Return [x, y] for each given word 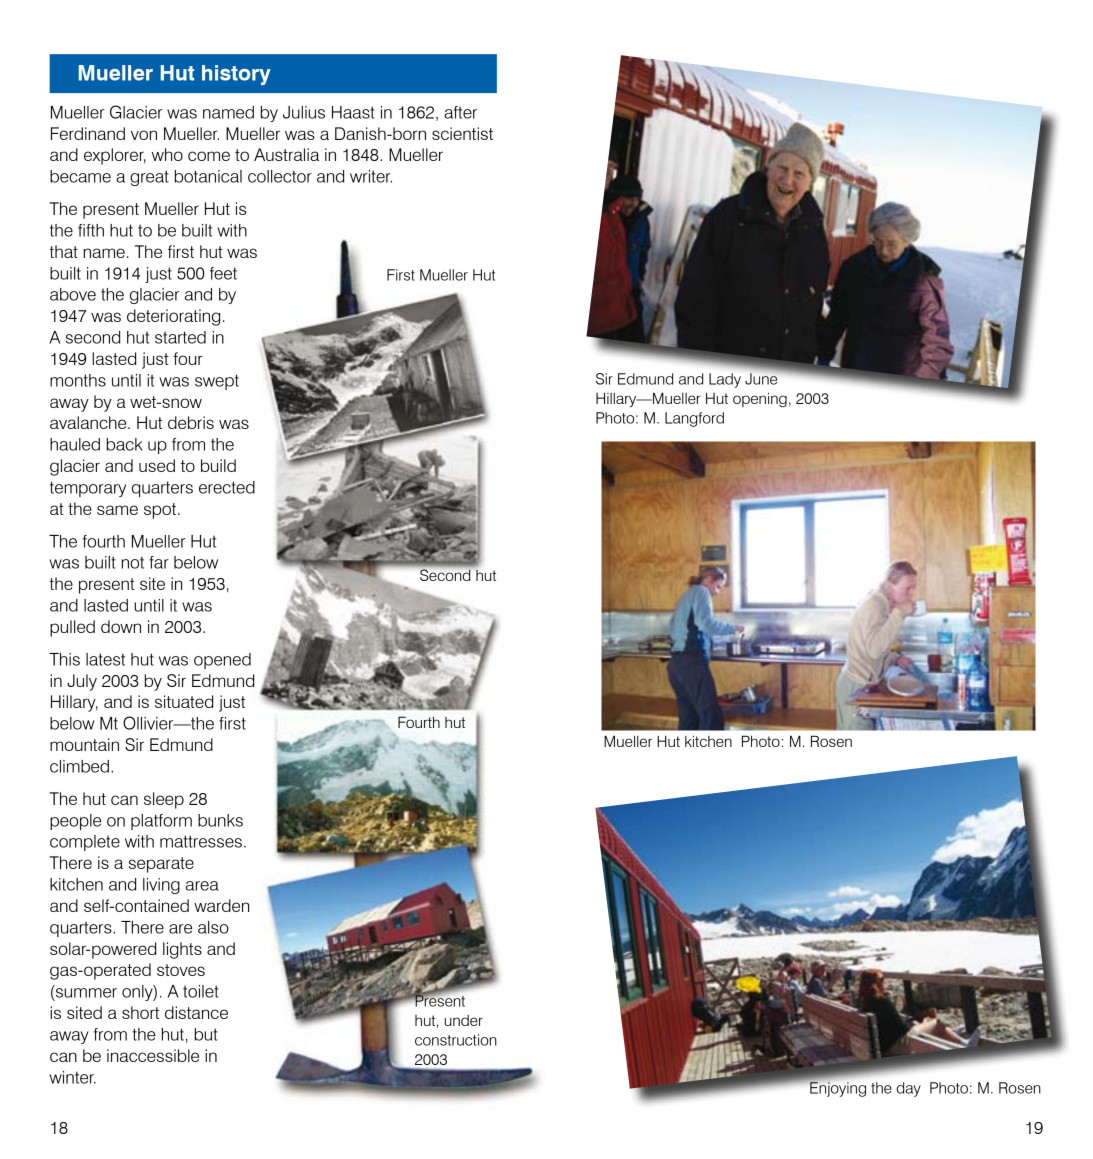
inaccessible [153, 1055]
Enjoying [837, 1088]
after [460, 112]
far [159, 562]
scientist [462, 133]
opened [222, 661]
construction [456, 1040]
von [144, 135]
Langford [694, 419]
